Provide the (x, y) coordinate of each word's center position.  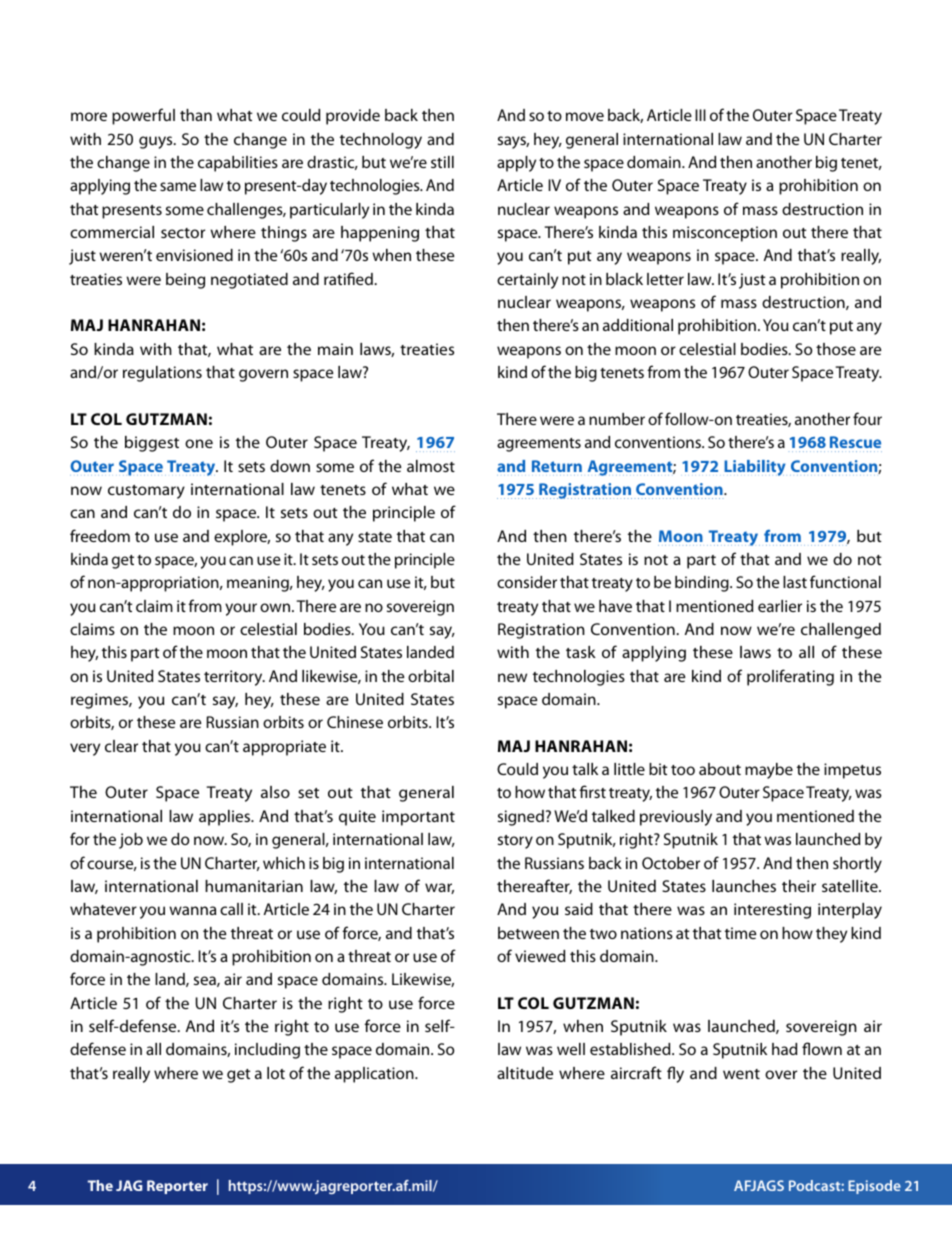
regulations (162, 374)
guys (157, 142)
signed (521, 818)
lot (276, 1073)
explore (242, 538)
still (442, 162)
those (836, 349)
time (740, 933)
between (528, 933)
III (700, 115)
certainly (527, 281)
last (795, 582)
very (85, 749)
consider (527, 582)
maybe (769, 771)
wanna (192, 910)
